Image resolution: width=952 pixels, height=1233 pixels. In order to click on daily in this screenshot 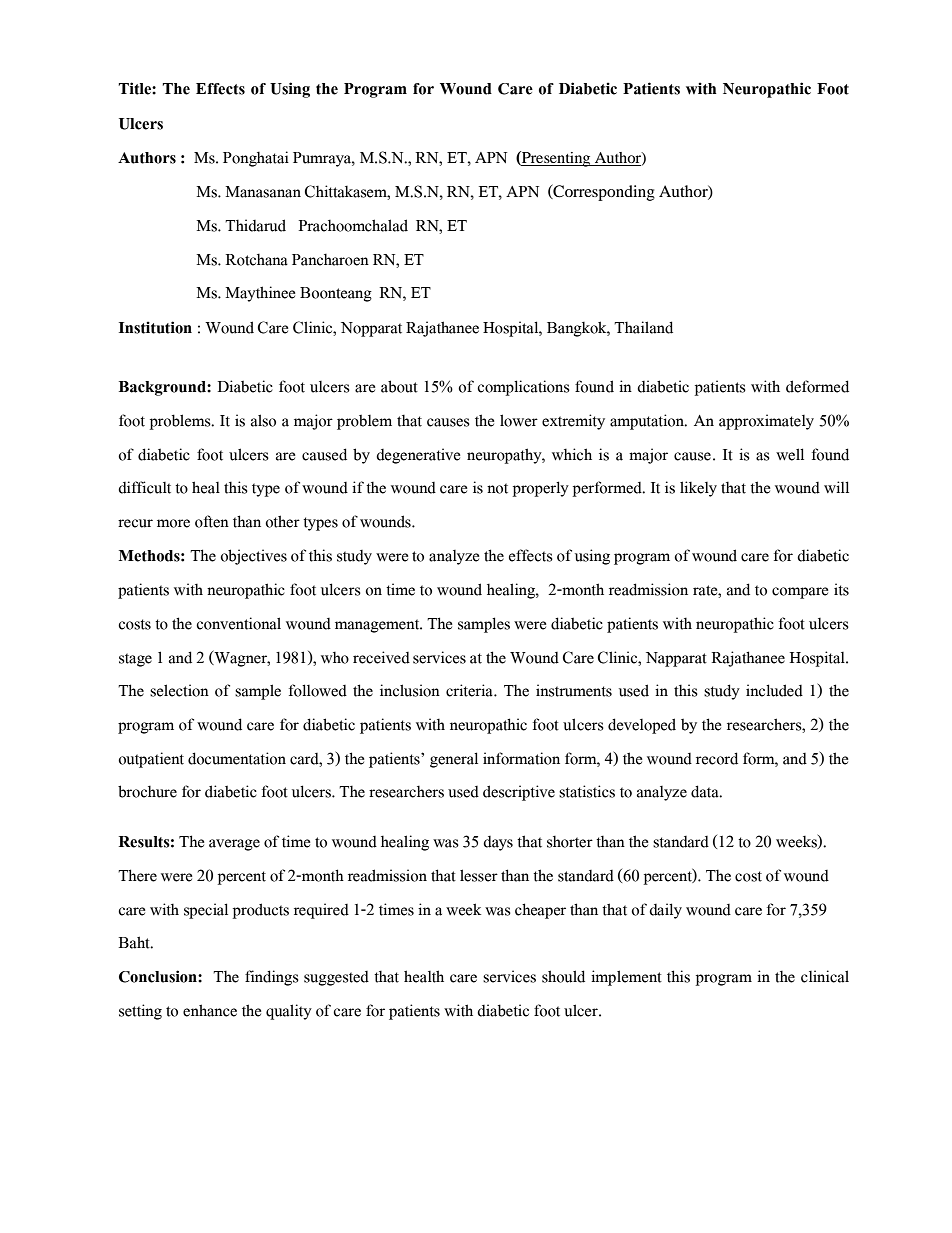, I will do `click(665, 911)`.
